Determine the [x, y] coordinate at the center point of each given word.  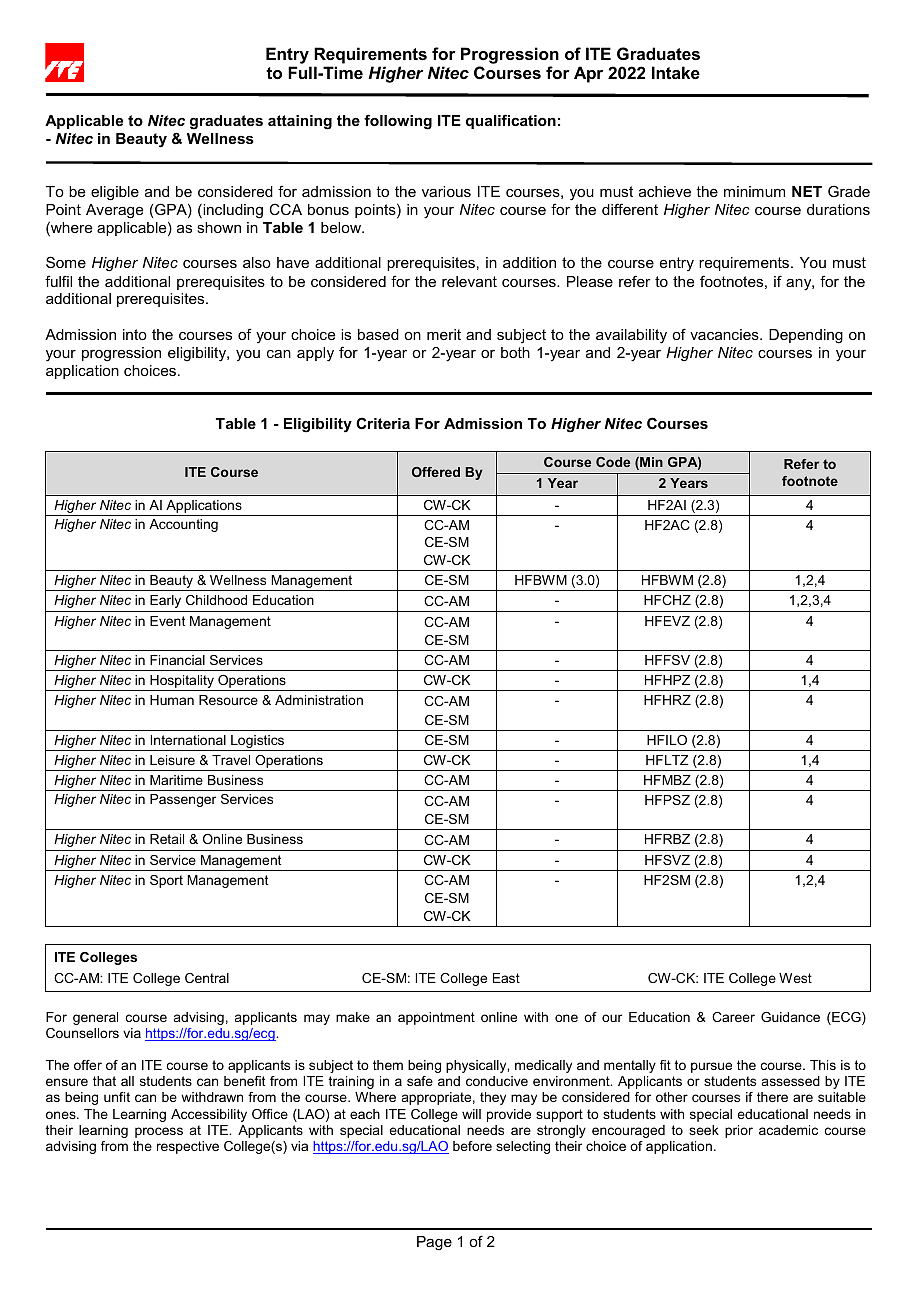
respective [188, 1147]
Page [434, 1243]
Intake [676, 72]
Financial [177, 660]
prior [739, 1131]
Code [613, 462]
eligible [115, 193]
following [398, 122]
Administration [319, 700]
